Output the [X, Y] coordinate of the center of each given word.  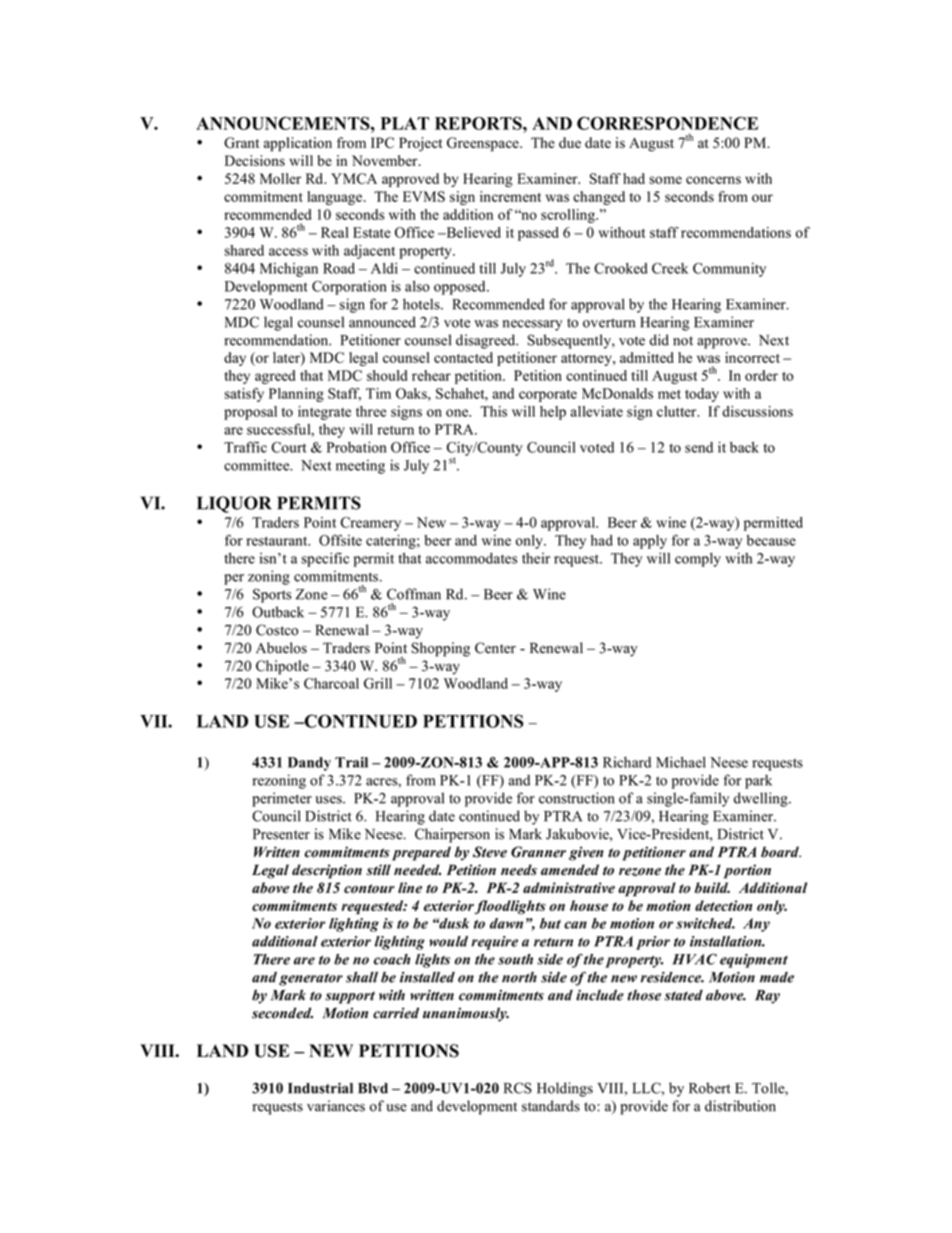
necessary [532, 325]
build [712, 888]
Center [495, 648]
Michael [681, 762]
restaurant [278, 541]
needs [519, 870]
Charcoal [331, 683]
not [683, 341]
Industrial [320, 1088]
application [298, 144]
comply [698, 559]
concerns [713, 180]
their [536, 558]
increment [510, 196]
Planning [296, 395]
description [327, 871]
